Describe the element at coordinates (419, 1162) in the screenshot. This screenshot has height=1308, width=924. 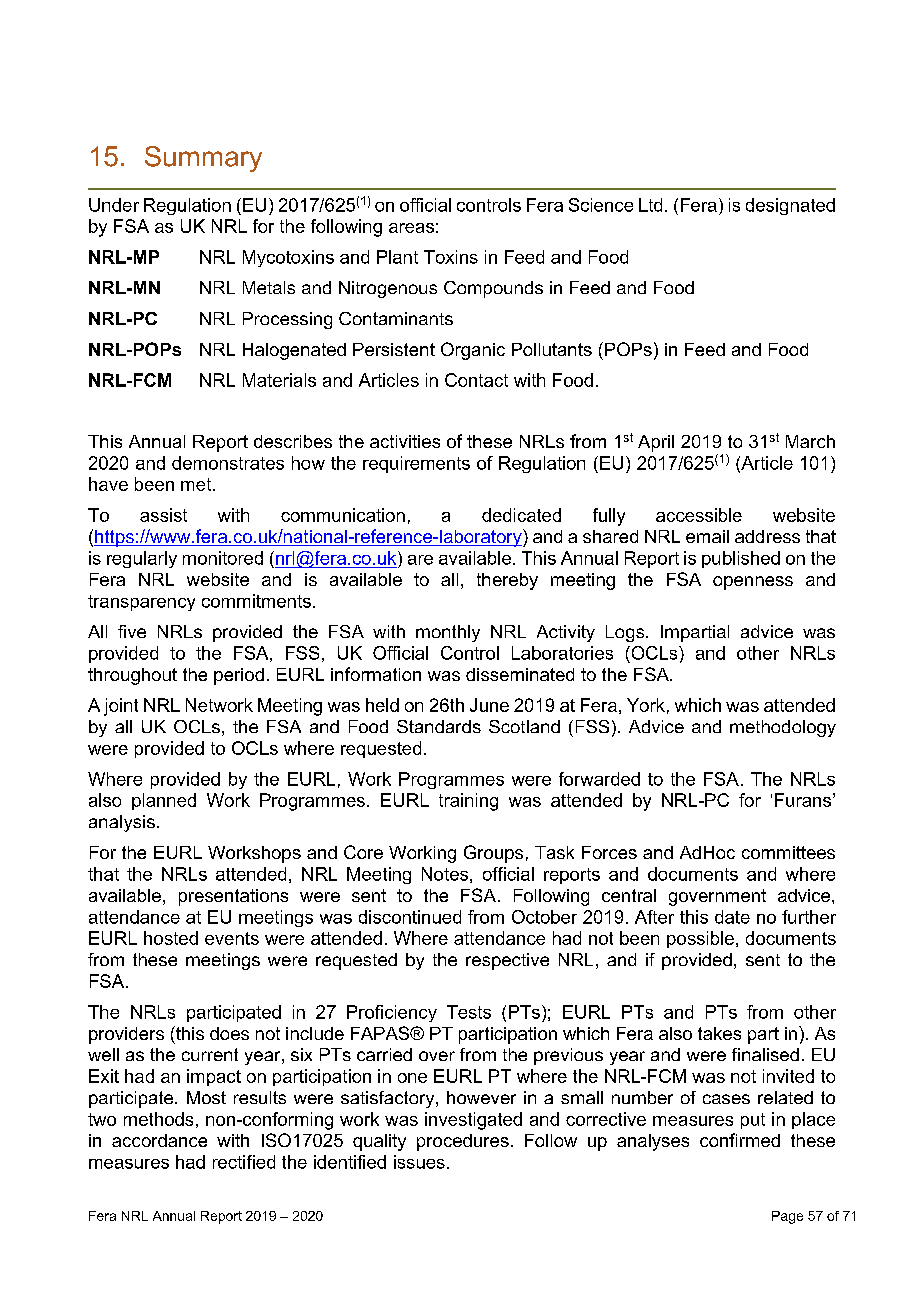
I see `issues` at that location.
